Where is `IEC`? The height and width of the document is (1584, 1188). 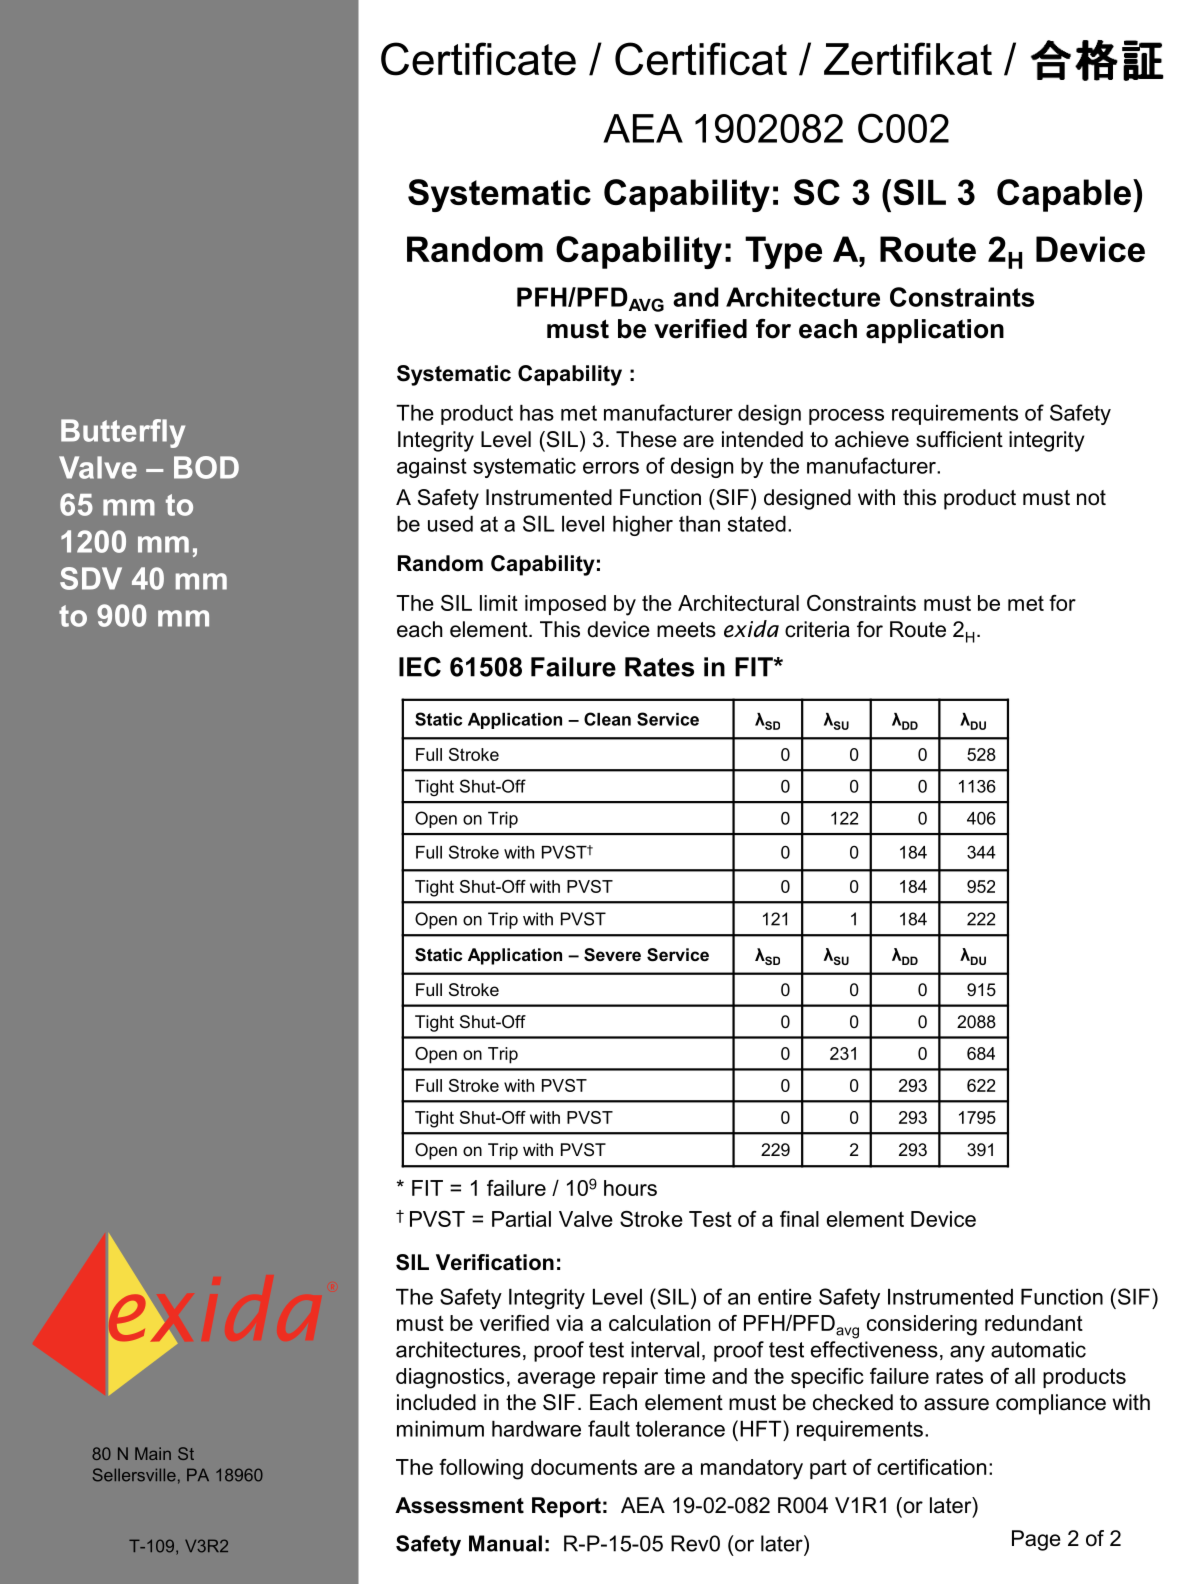
IEC is located at coordinates (420, 667).
